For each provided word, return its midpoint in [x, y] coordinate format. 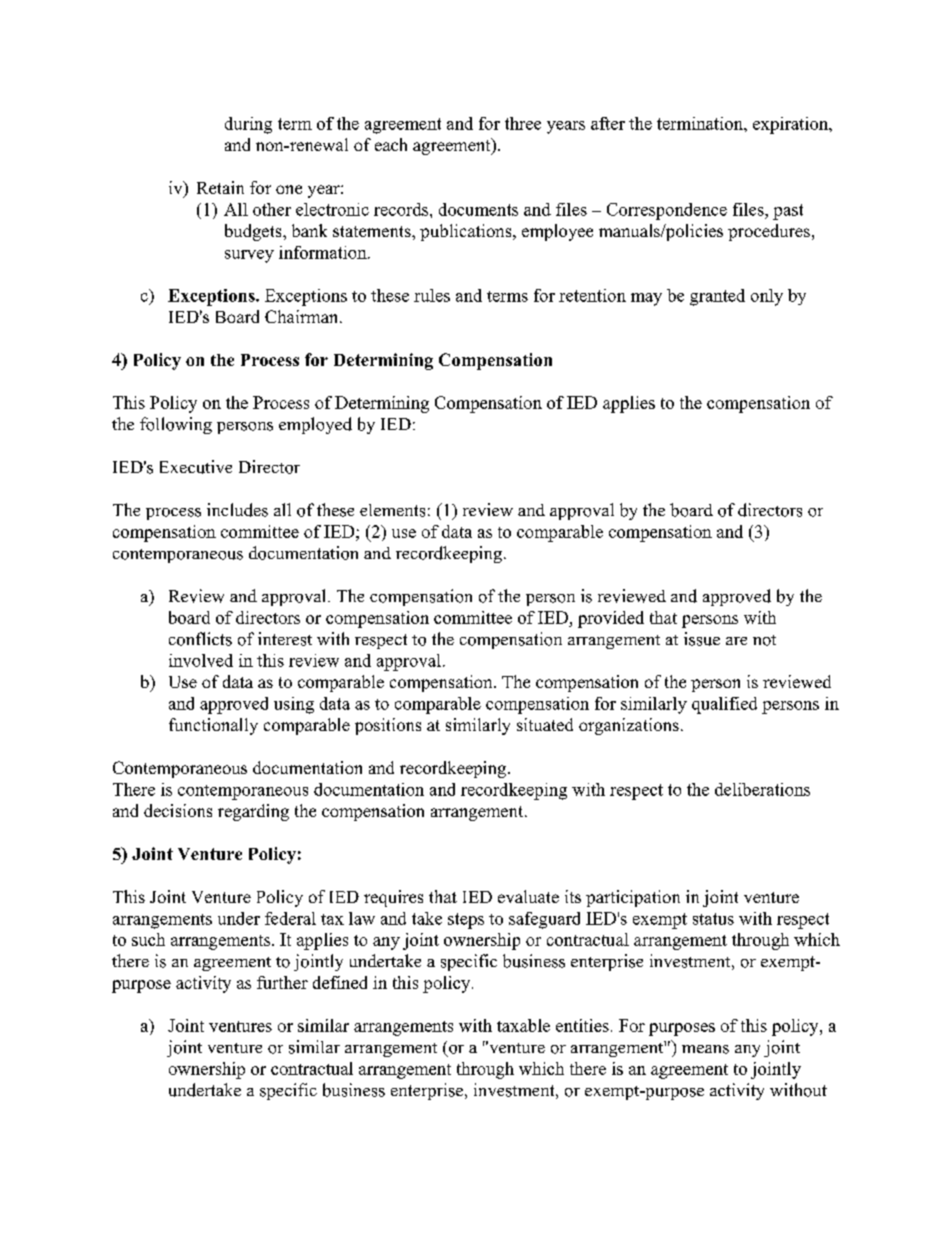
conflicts [200, 639]
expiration [791, 125]
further [282, 982]
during [248, 125]
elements [392, 510]
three [523, 123]
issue [702, 639]
